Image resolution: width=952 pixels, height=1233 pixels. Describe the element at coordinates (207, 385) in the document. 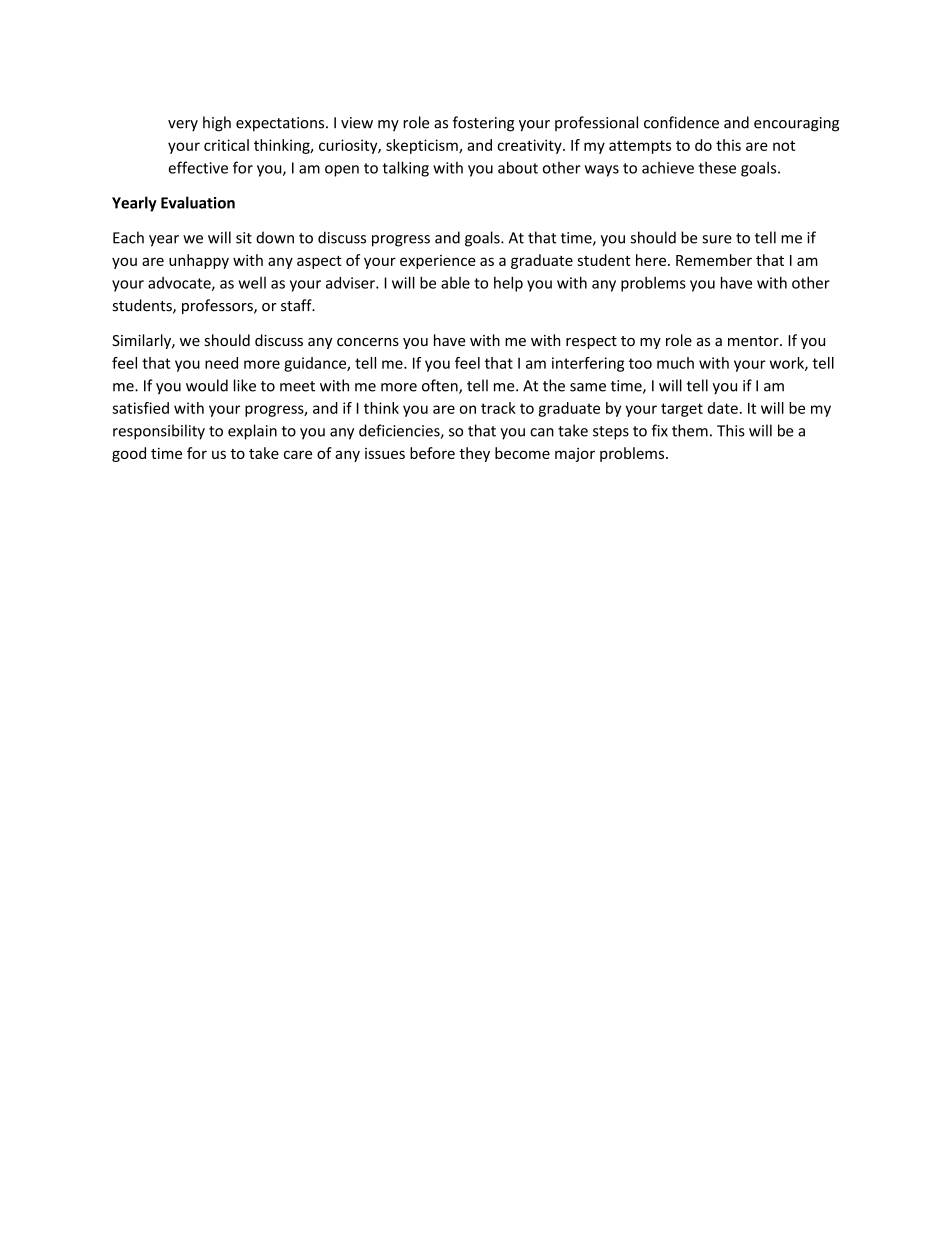

I see `would` at that location.
